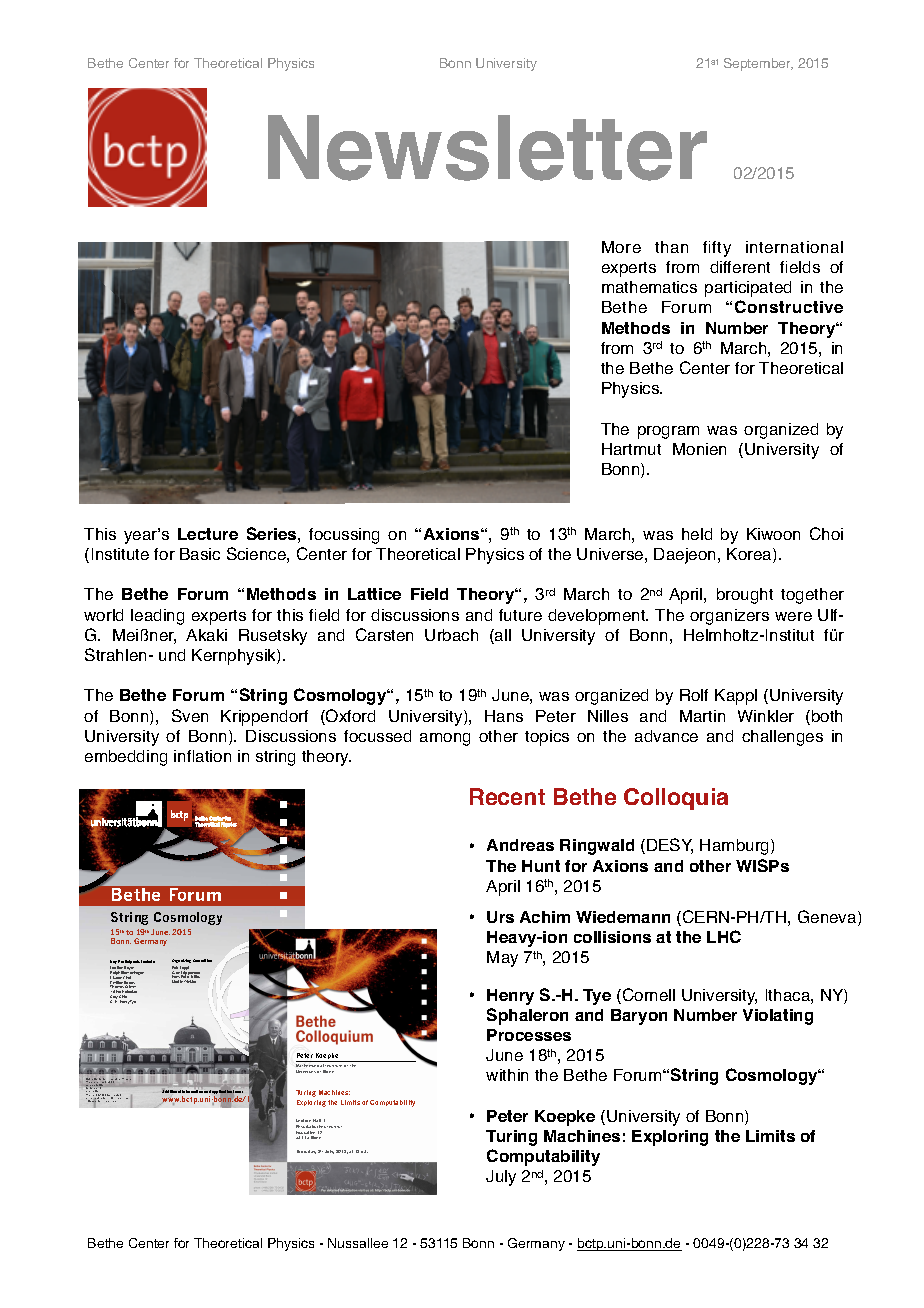 Image resolution: width=924 pixels, height=1308 pixels. What do you see at coordinates (621, 247) in the image?
I see `More` at bounding box center [621, 247].
